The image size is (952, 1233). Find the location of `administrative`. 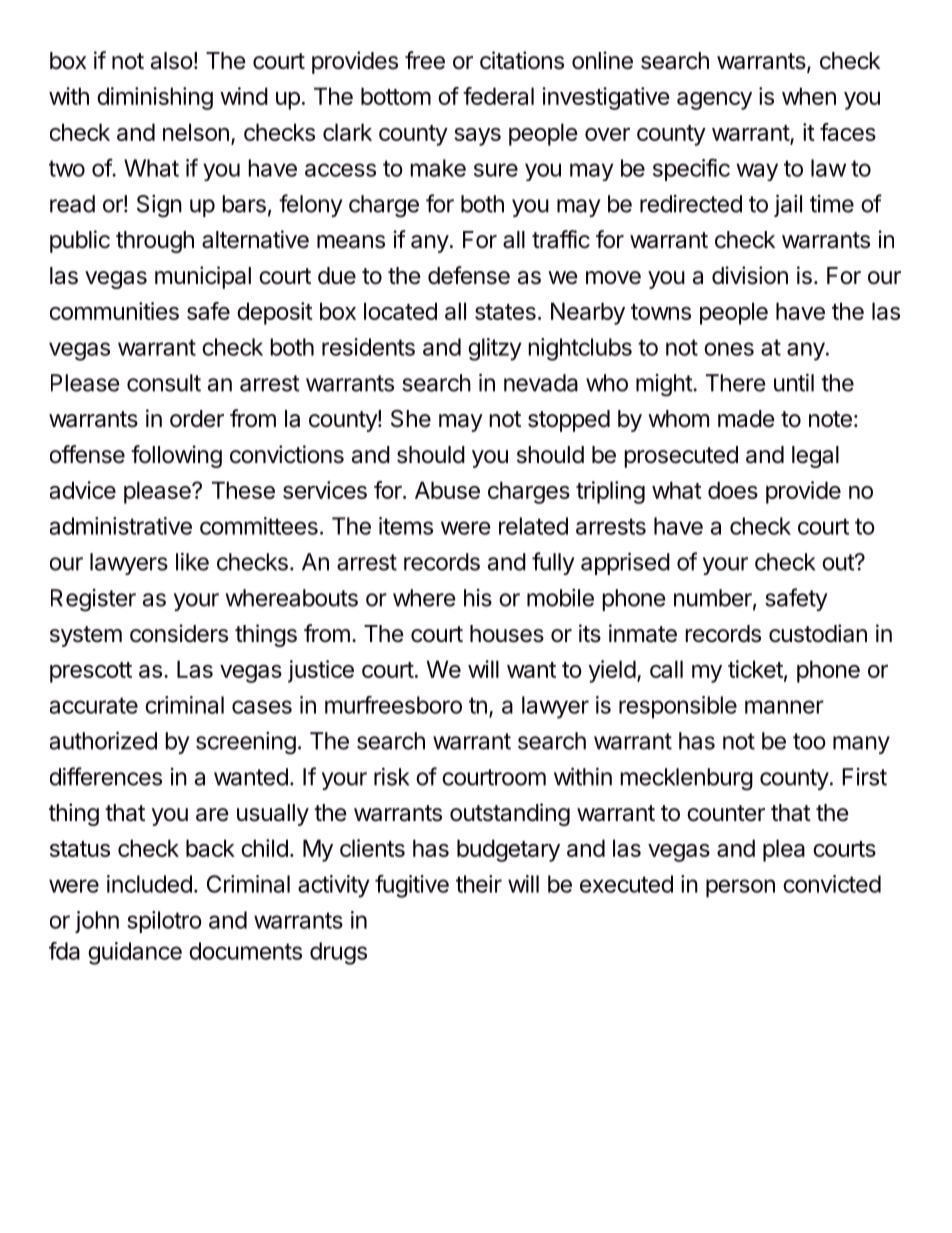

administrative is located at coordinates (121, 526).
